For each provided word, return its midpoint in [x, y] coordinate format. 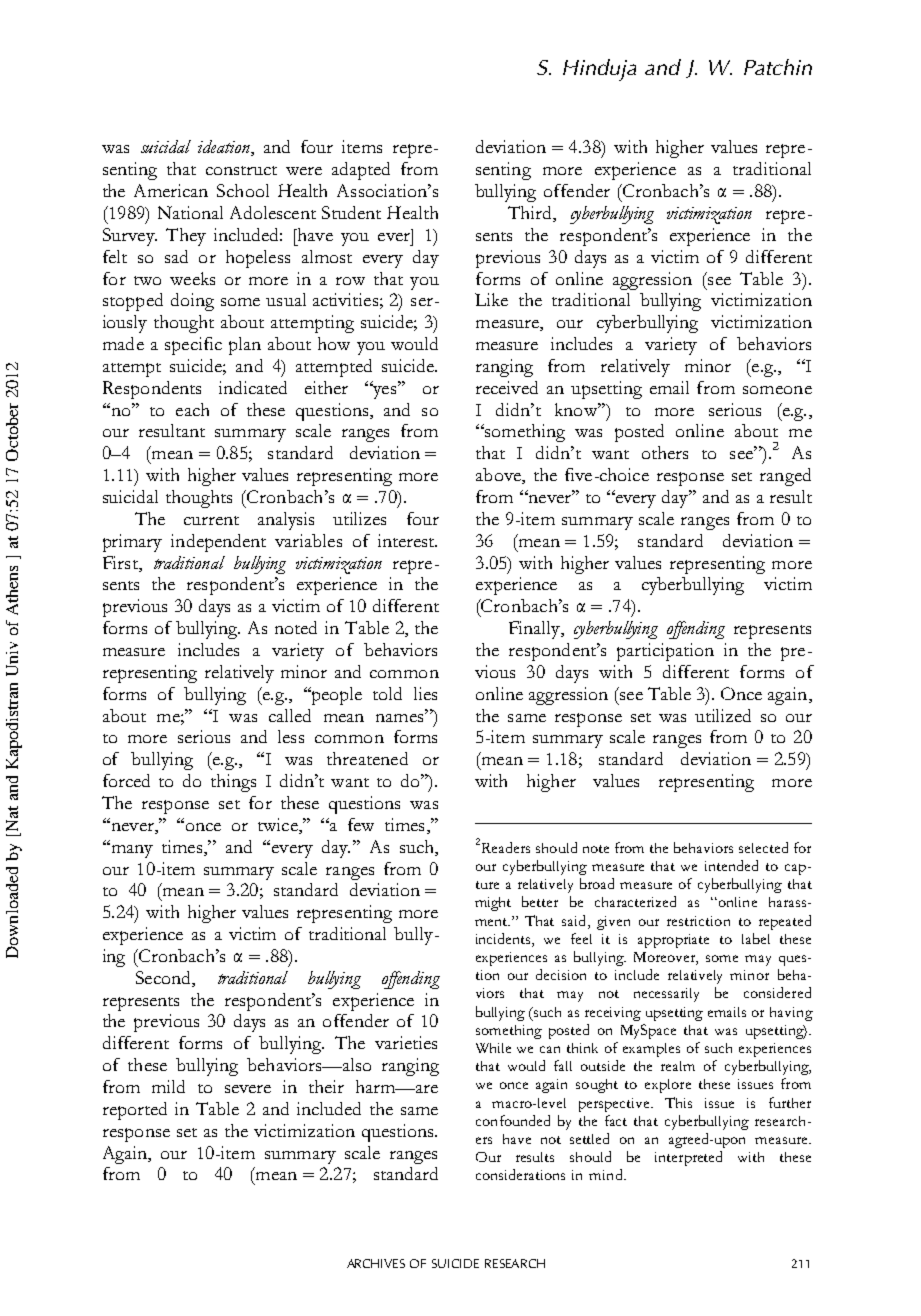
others [665, 452]
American [171, 190]
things [233, 783]
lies [425, 693]
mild [168, 1086]
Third [531, 214]
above [499, 476]
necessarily [666, 995]
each [192, 409]
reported [135, 1111]
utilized [723, 715]
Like [491, 299]
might [493, 904]
